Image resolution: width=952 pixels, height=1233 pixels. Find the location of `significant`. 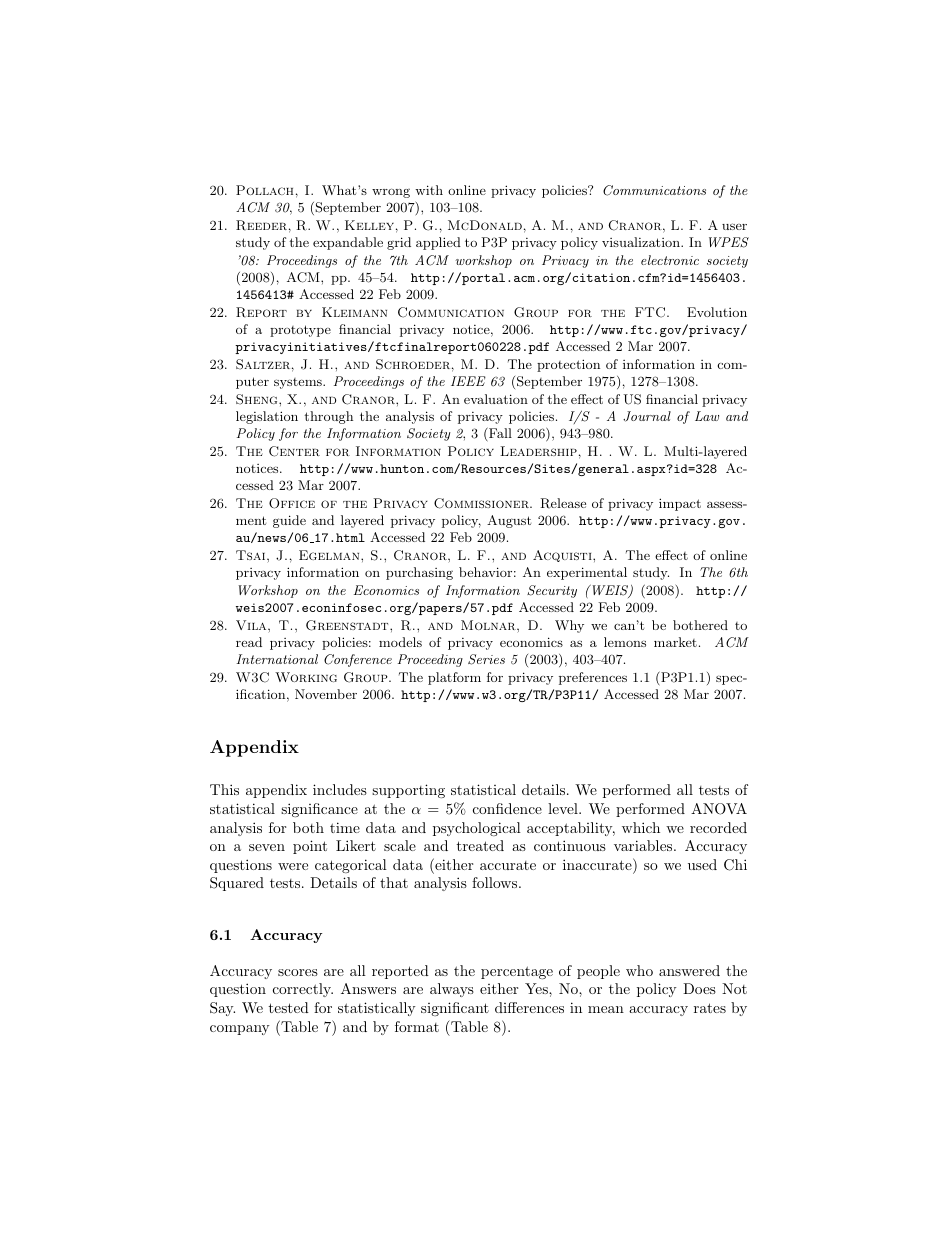

significant is located at coordinates (455, 1009).
